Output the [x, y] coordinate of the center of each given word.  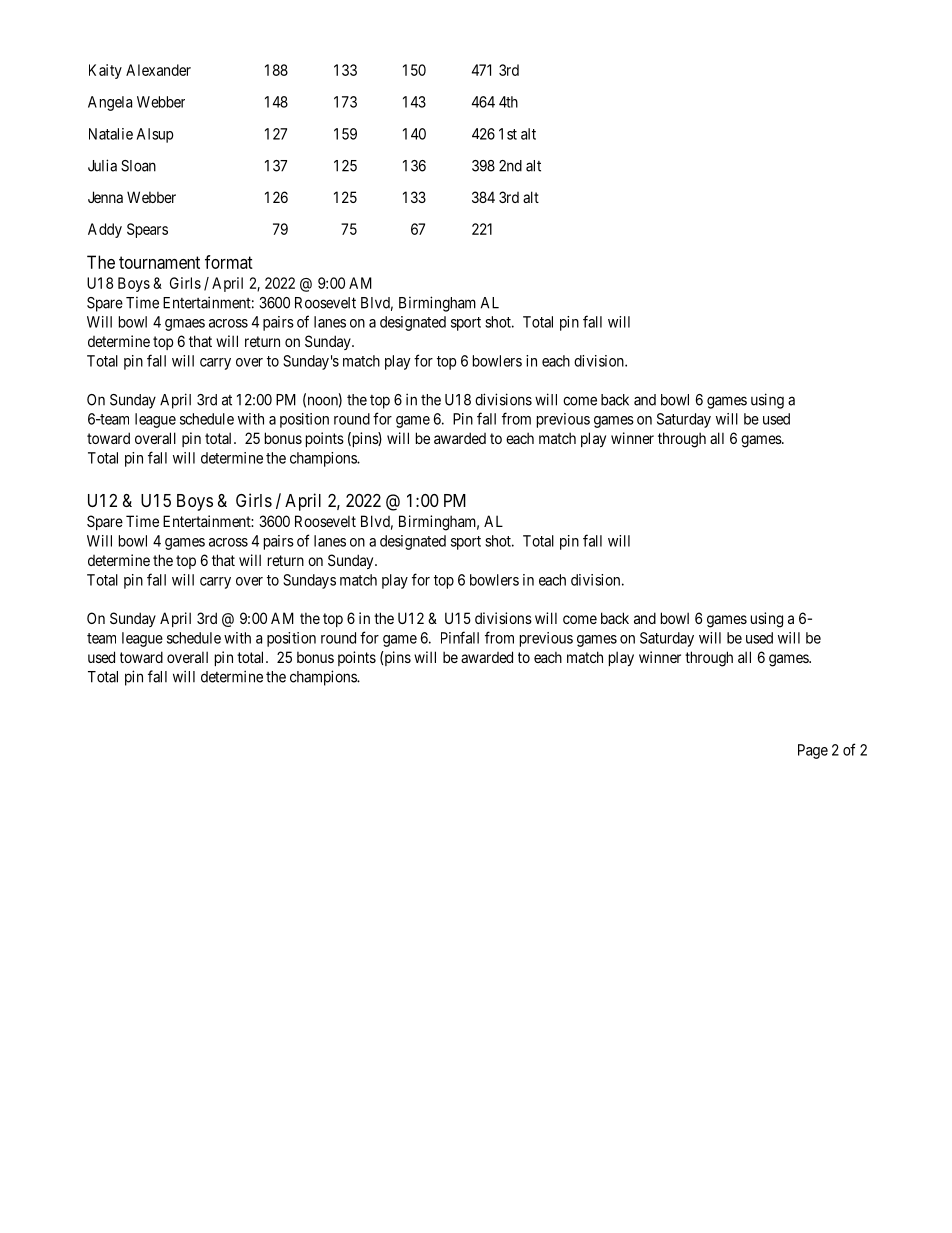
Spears [147, 230]
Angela [110, 103]
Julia [102, 165]
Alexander [158, 70]
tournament [159, 262]
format [229, 262]
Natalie [111, 134]
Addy [105, 230]
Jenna [105, 197]
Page [813, 751]
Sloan [138, 166]
